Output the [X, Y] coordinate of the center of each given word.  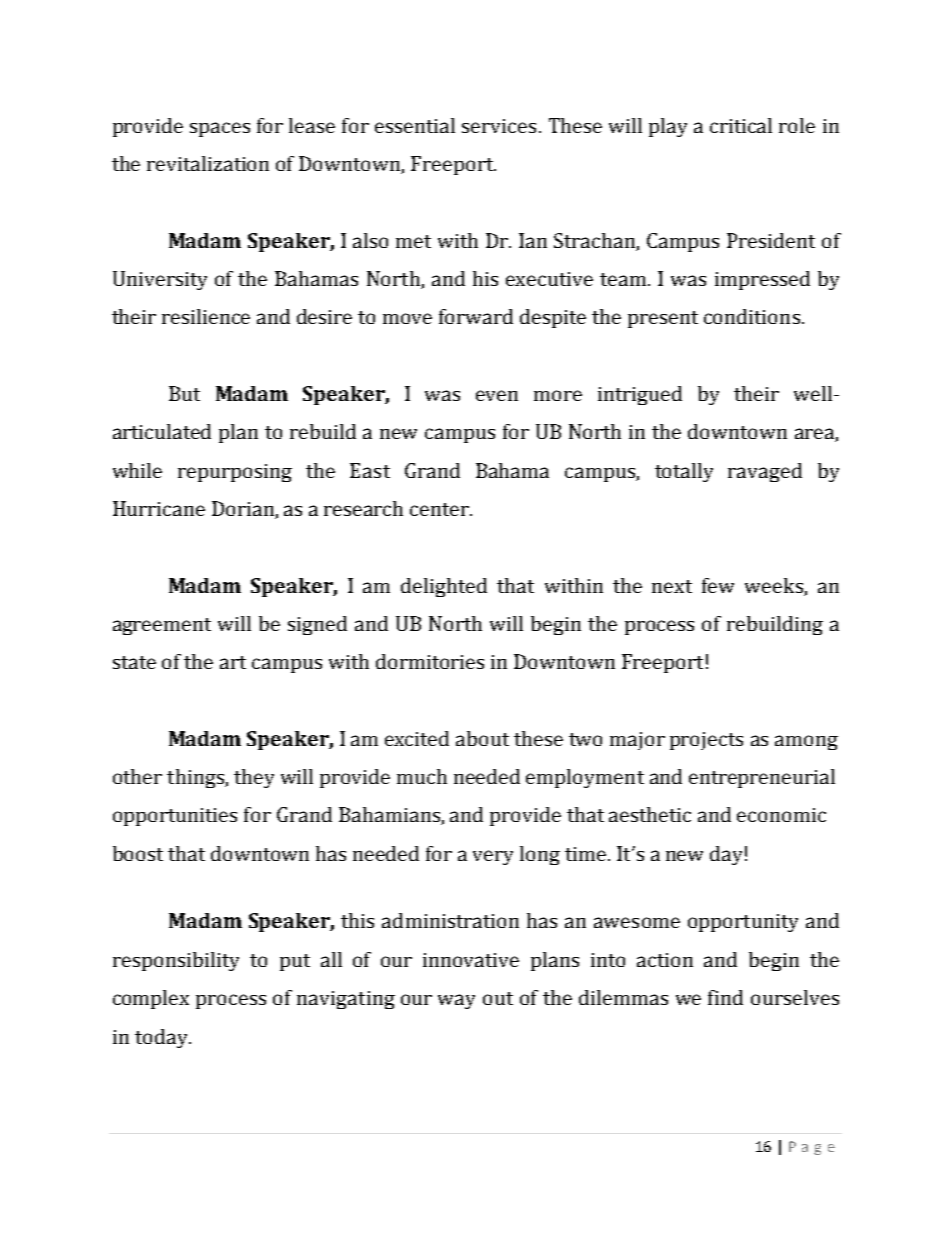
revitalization [208, 163]
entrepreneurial [762, 778]
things [196, 778]
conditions [752, 316]
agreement [162, 626]
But [184, 393]
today [162, 1038]
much [422, 776]
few [718, 585]
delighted [444, 587]
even [497, 395]
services [499, 126]
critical [741, 125]
